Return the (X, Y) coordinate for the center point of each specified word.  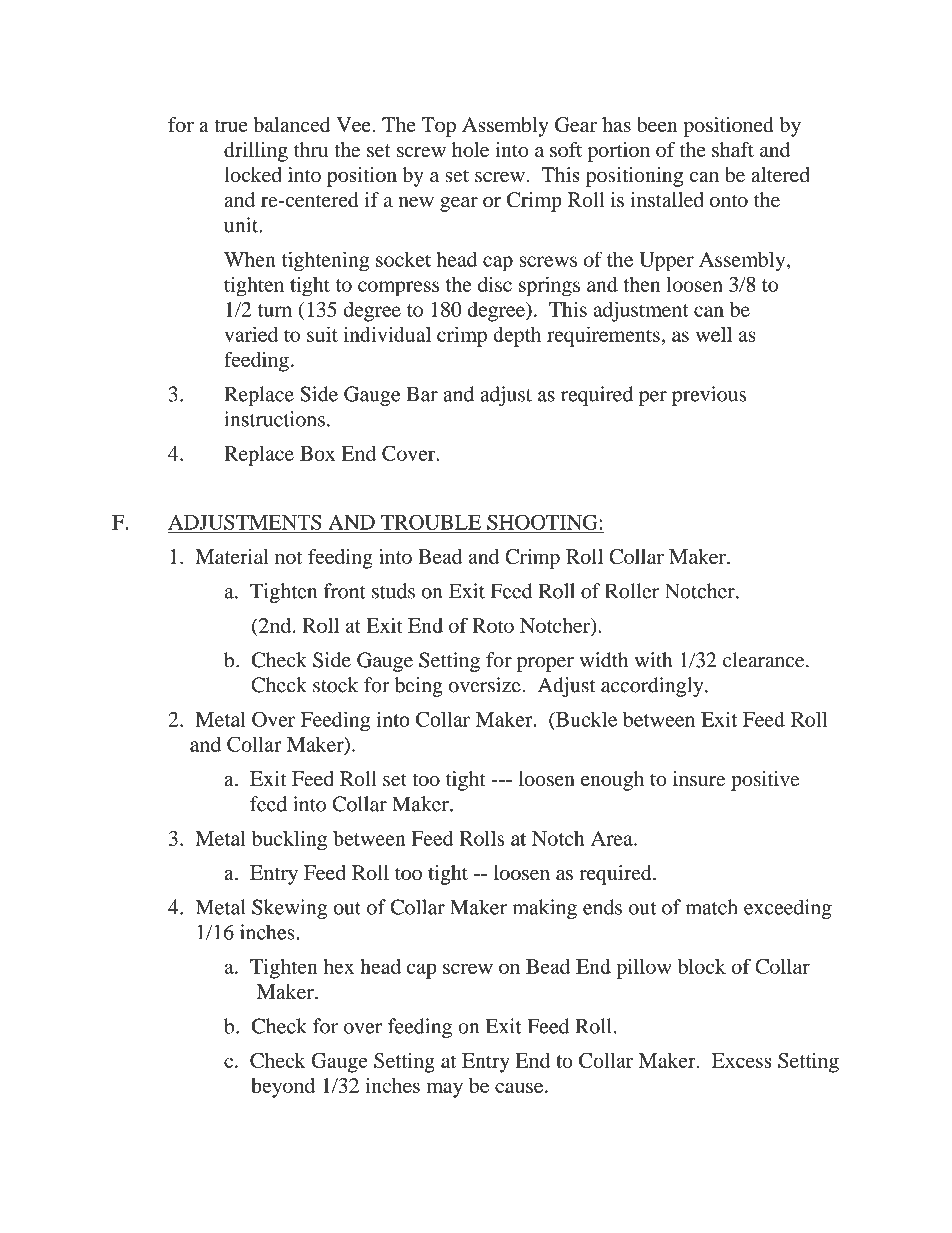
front (344, 591)
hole (470, 149)
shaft (733, 149)
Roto (493, 625)
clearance (765, 660)
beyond (283, 1088)
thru (311, 149)
